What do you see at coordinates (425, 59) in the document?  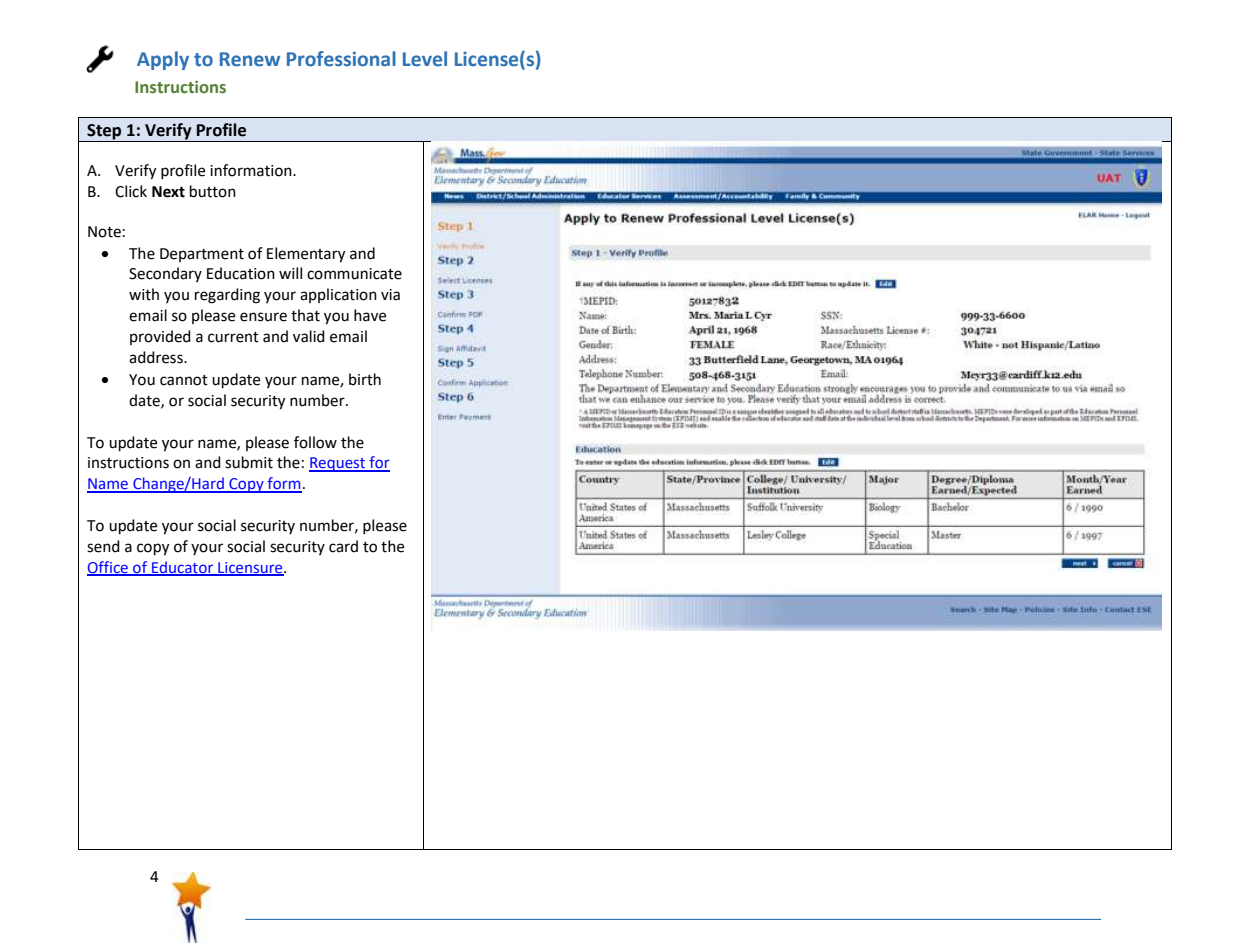 I see `Level` at bounding box center [425, 59].
